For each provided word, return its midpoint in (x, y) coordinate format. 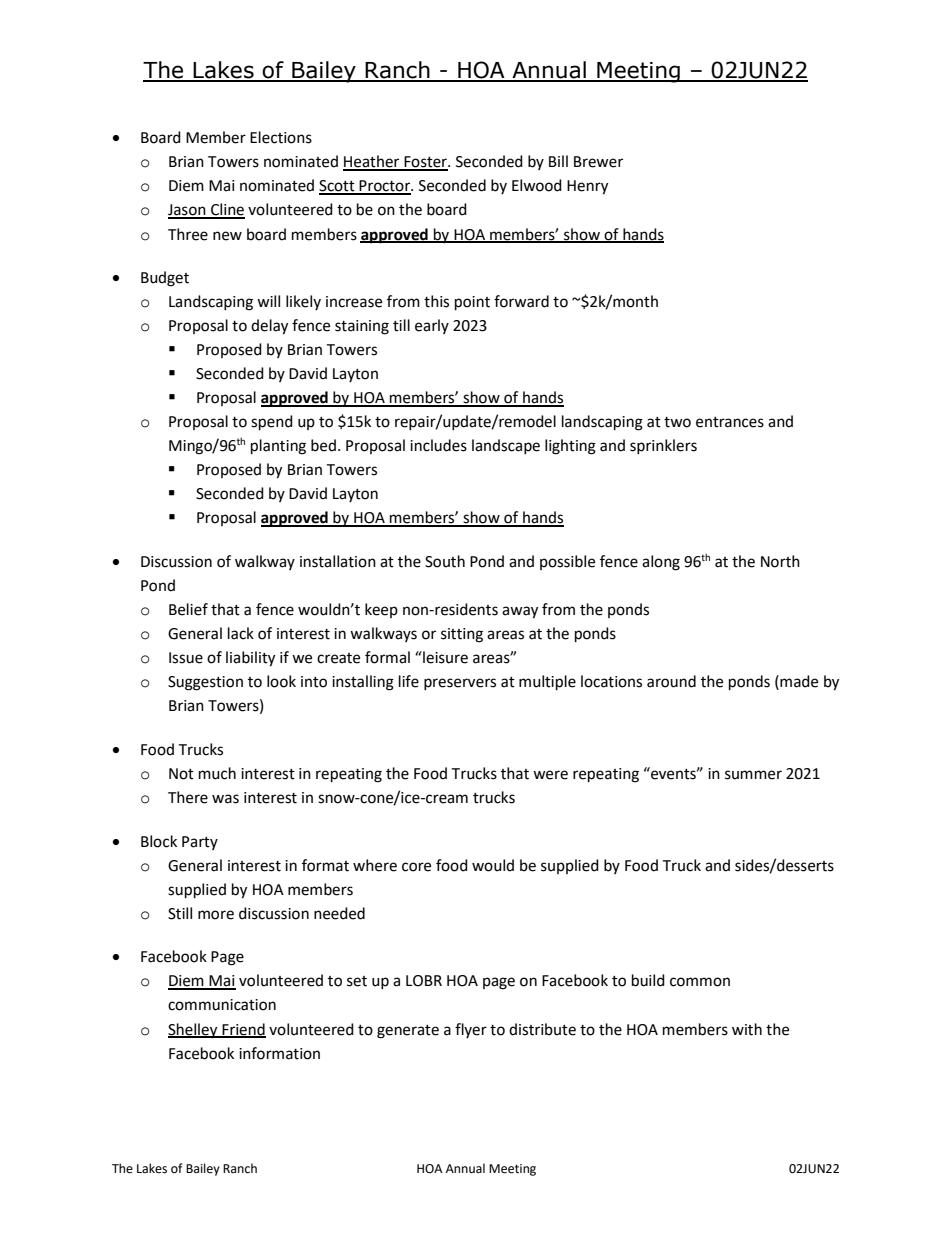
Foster (426, 163)
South (445, 561)
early (432, 326)
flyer (471, 1030)
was (225, 799)
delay (269, 327)
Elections (281, 137)
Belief (188, 609)
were (550, 775)
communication (222, 1005)
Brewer (598, 162)
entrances (730, 422)
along (661, 563)
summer (753, 775)
